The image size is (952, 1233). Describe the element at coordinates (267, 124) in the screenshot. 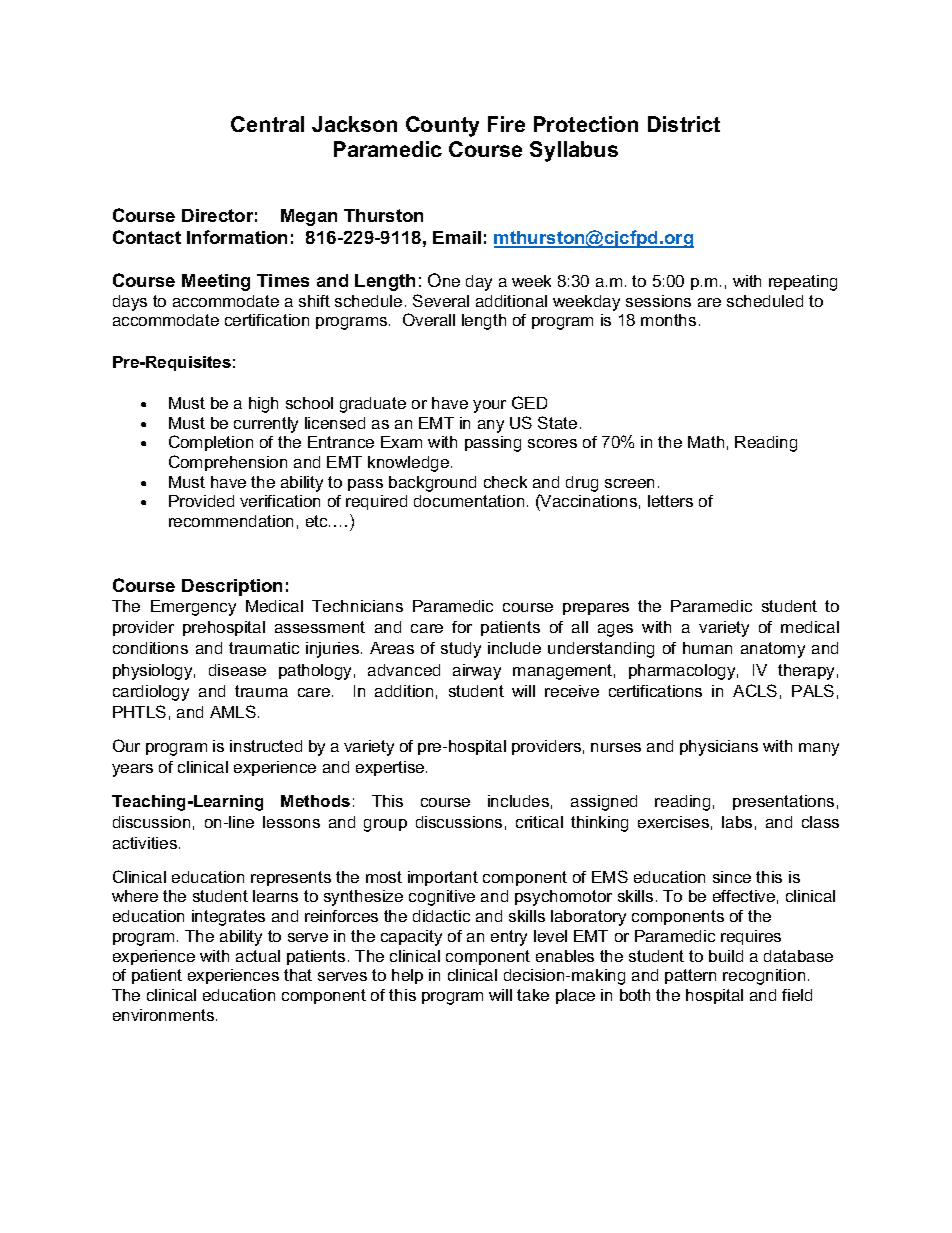

I see `Central` at that location.
